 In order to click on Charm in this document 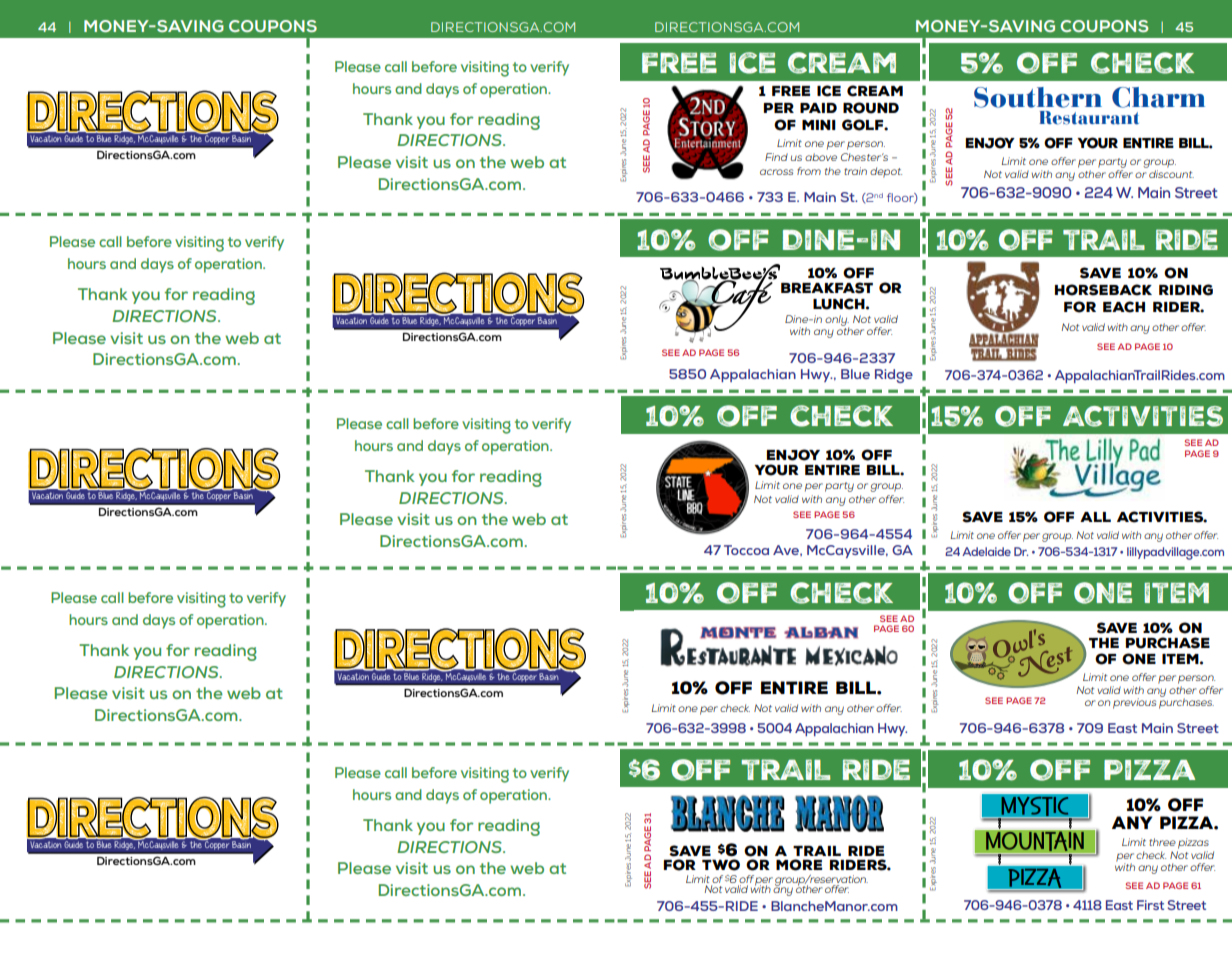, I will do `click(1158, 97)`.
